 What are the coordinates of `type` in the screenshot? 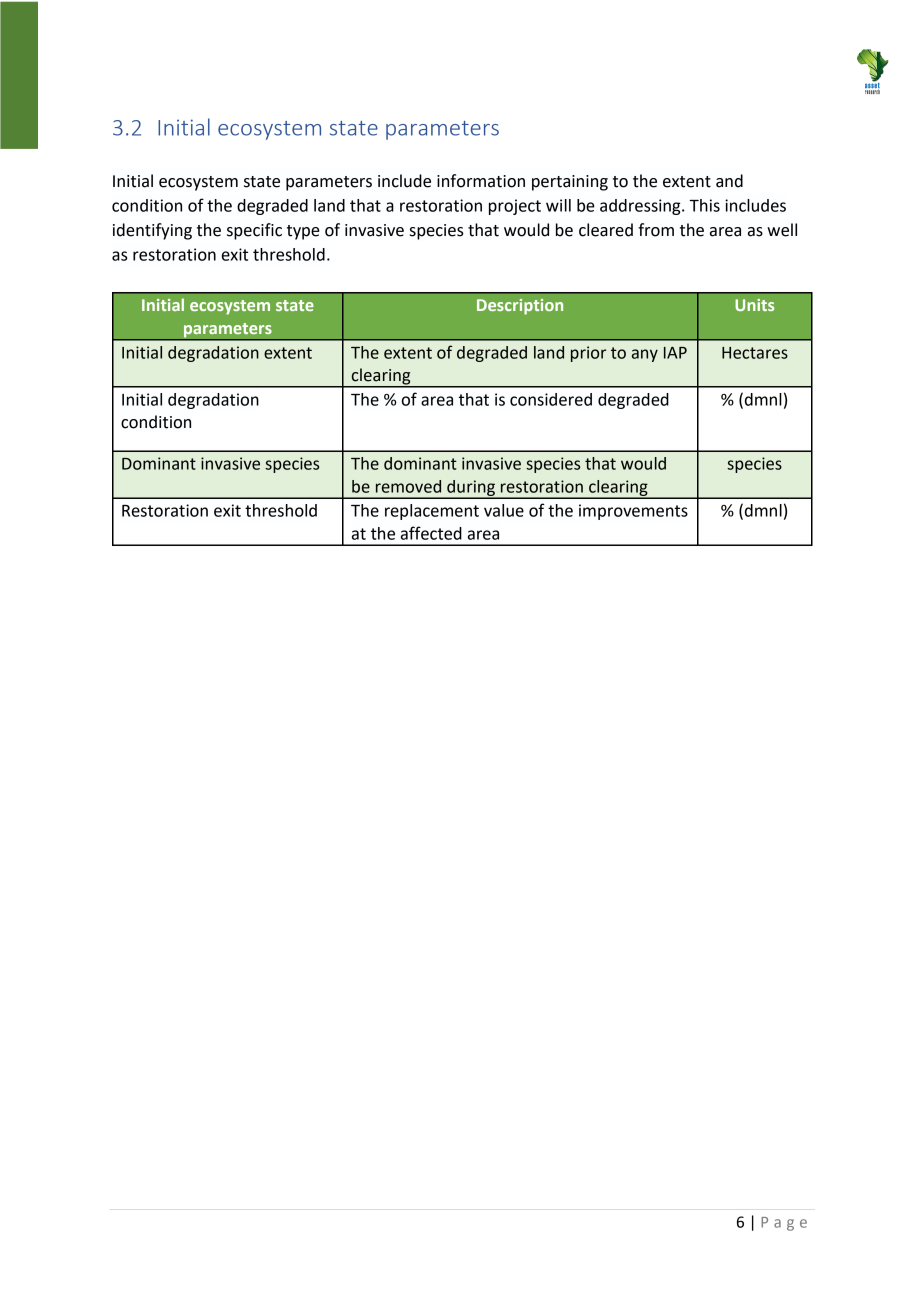 It's located at (303, 232).
